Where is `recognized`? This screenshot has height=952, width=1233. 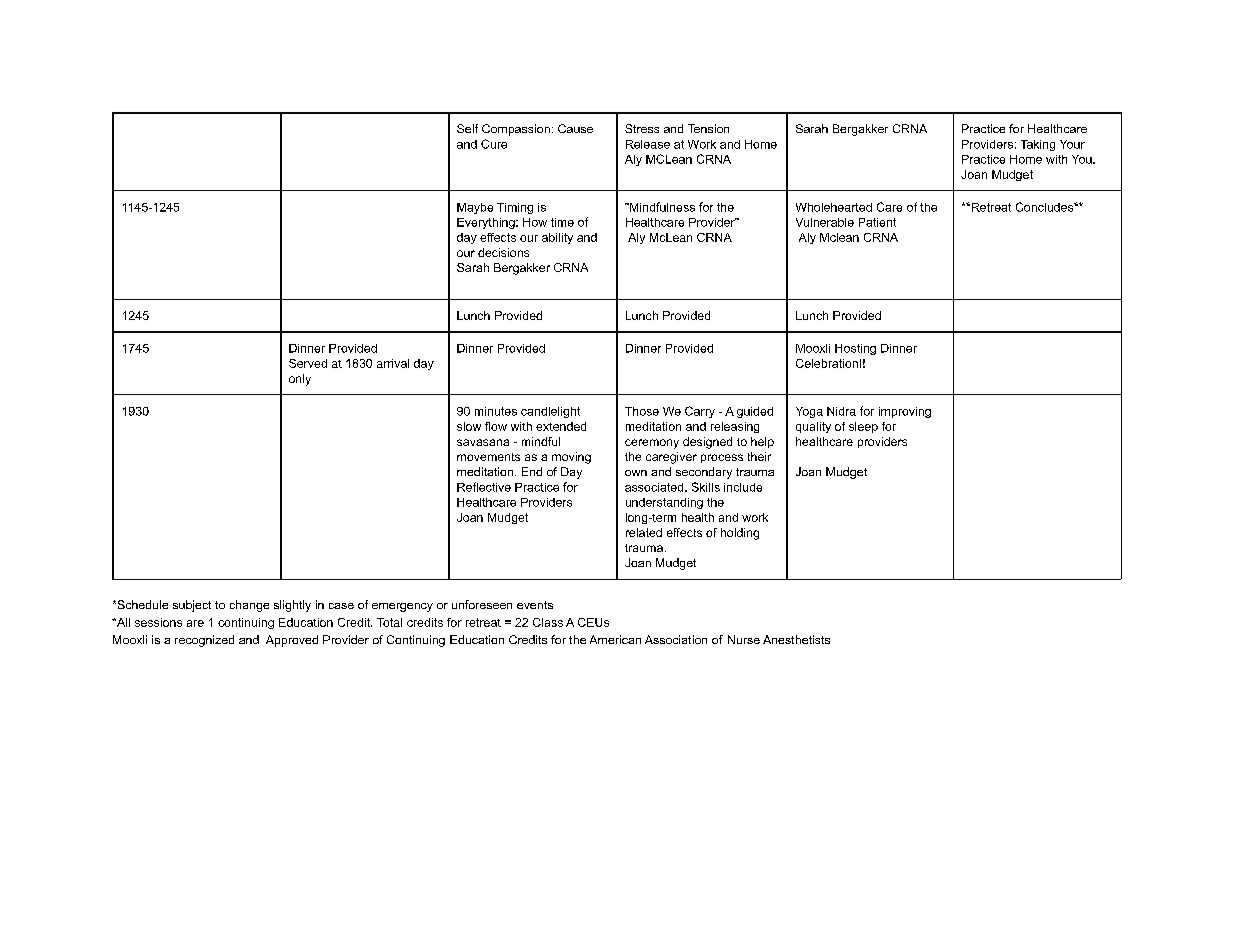
recognized is located at coordinates (204, 641).
